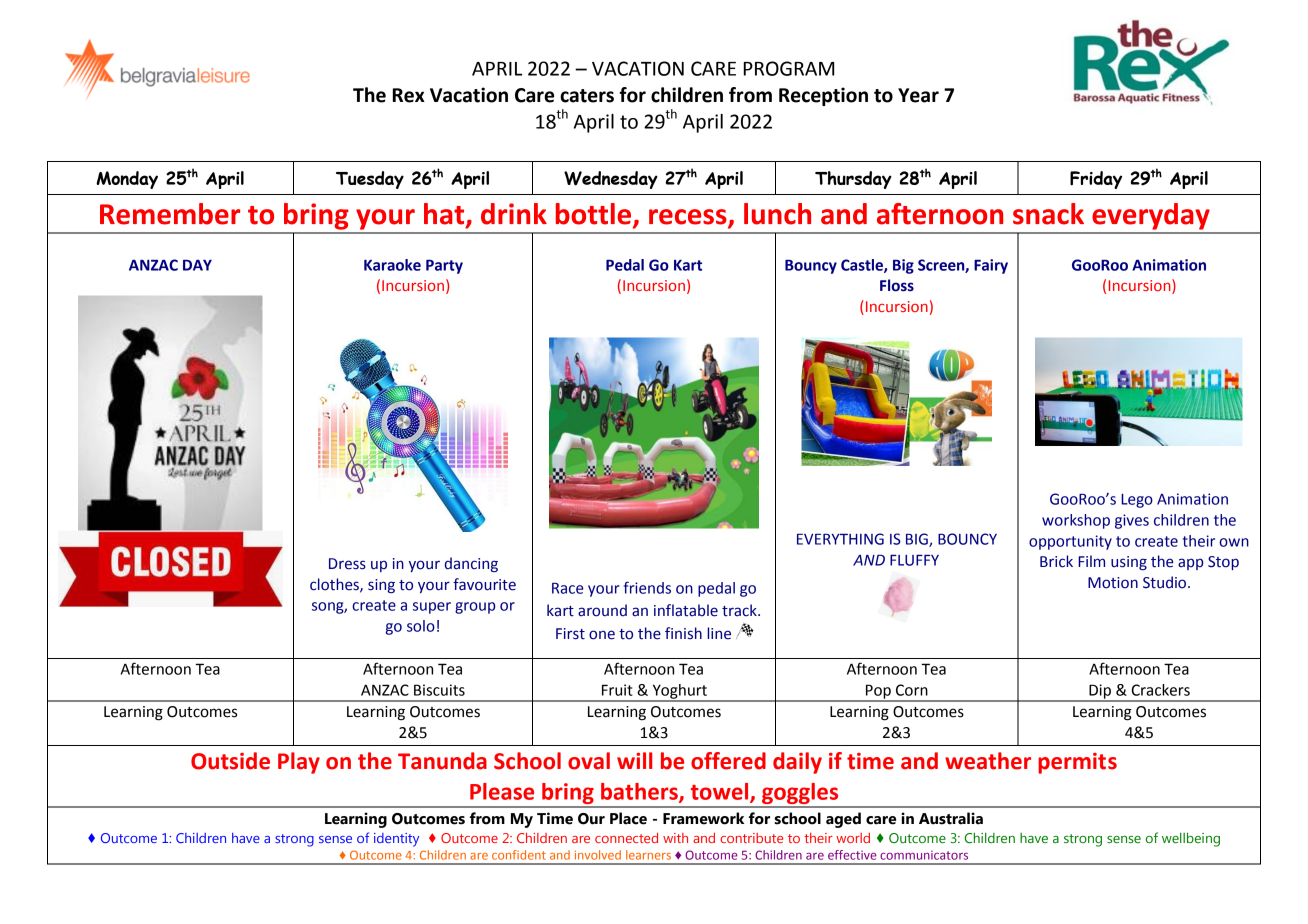 The height and width of the page is (924, 1308). What do you see at coordinates (396, 840) in the page?
I see `identity` at bounding box center [396, 840].
